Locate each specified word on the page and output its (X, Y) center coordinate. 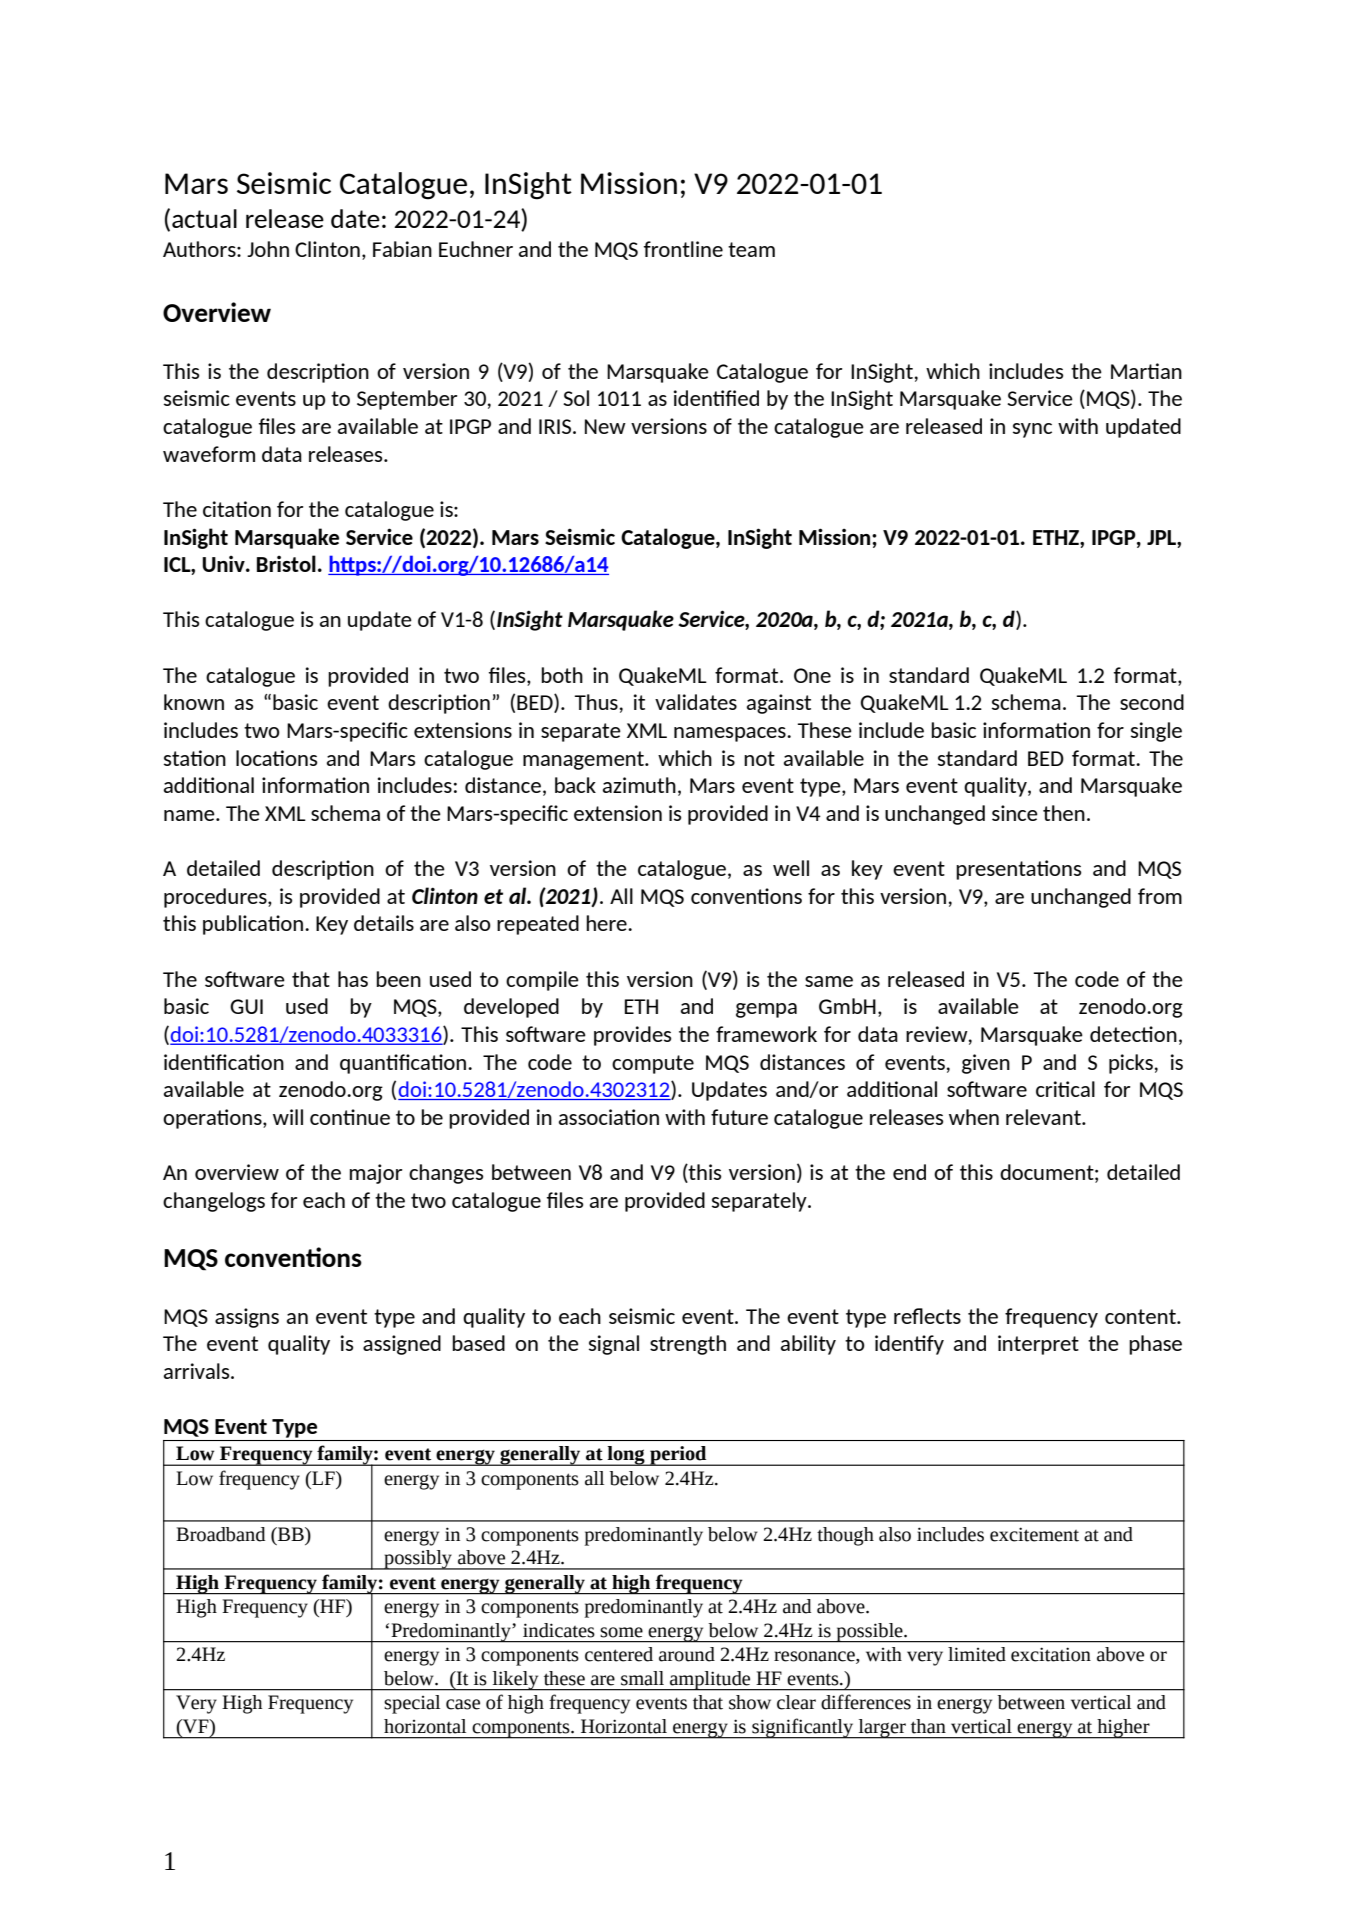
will (288, 1117)
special (412, 1704)
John (268, 249)
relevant (1044, 1117)
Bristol (286, 563)
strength (688, 1345)
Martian (1146, 371)
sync (1032, 430)
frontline (683, 249)
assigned (402, 1345)
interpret (1038, 1345)
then (1064, 813)
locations (277, 758)
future (739, 1117)
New (605, 426)
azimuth (639, 785)
